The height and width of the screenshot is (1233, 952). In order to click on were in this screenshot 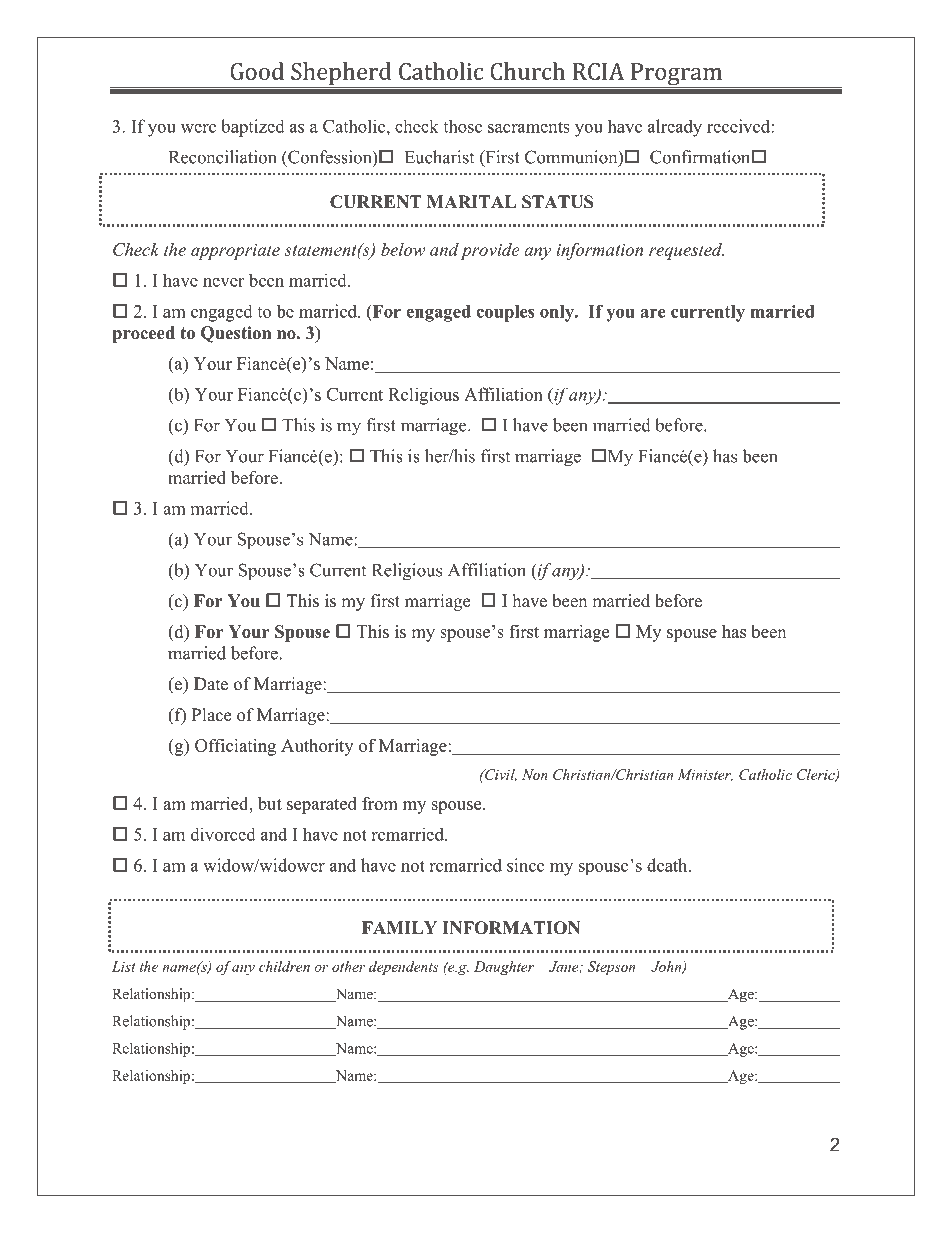, I will do `click(198, 128)`.
